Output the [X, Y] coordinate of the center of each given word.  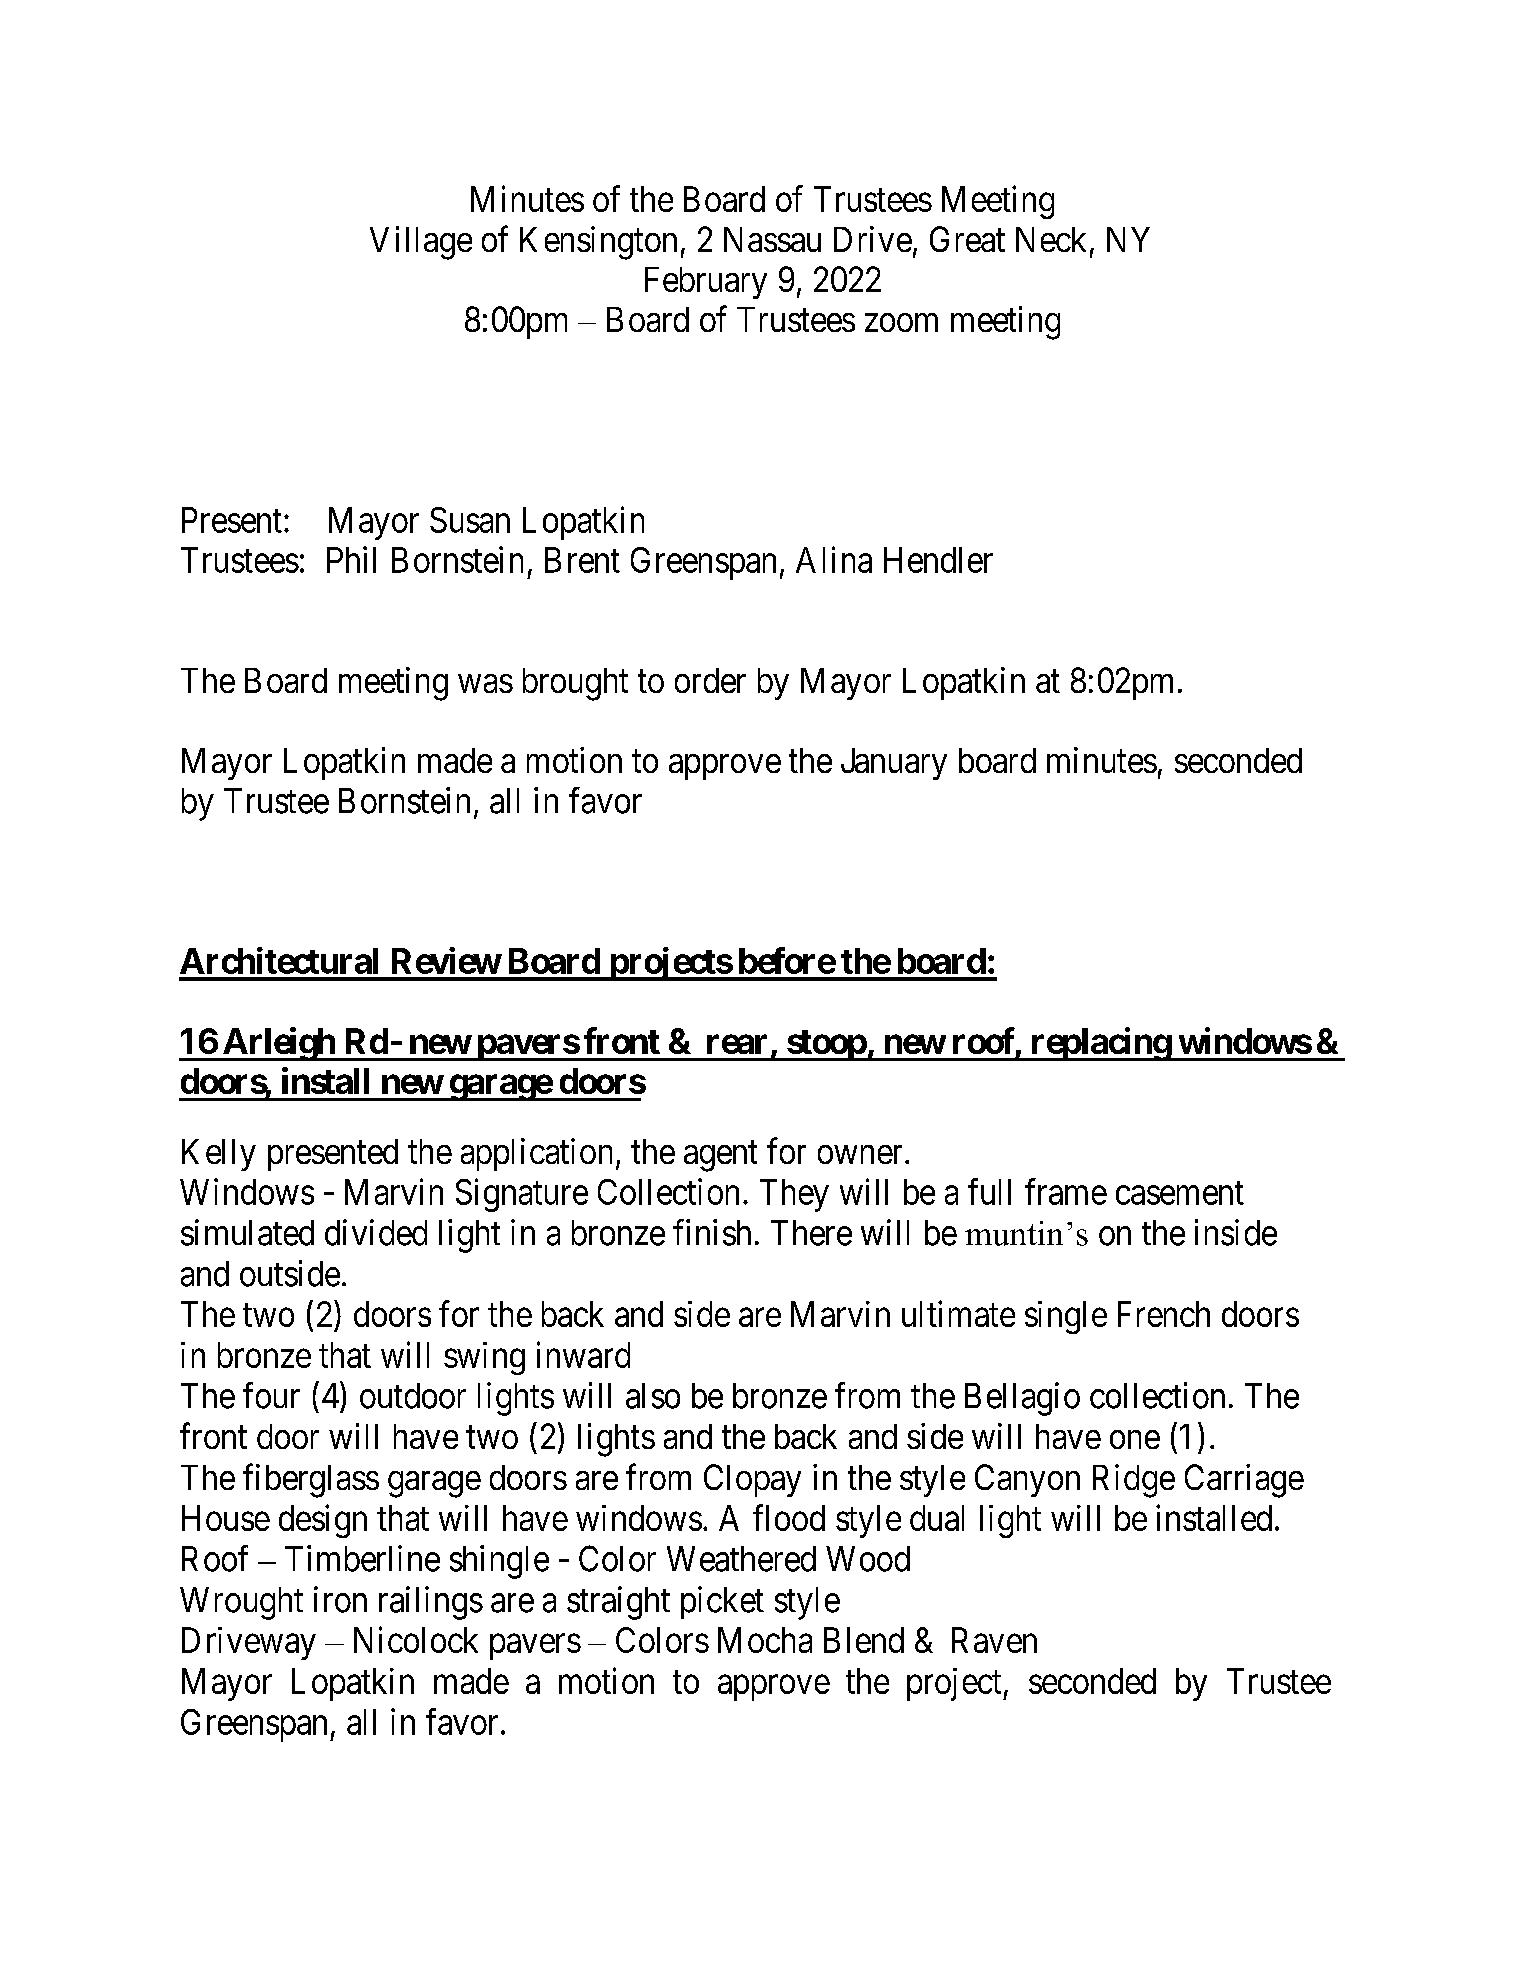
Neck [1051, 239]
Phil [351, 559]
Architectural [279, 960]
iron [340, 1599]
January [894, 764]
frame [1066, 1191]
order [710, 680]
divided [376, 1232]
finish [712, 1232]
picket [722, 1602]
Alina [834, 559]
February [706, 283]
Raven [994, 1640]
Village [421, 243]
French [1164, 1314]
